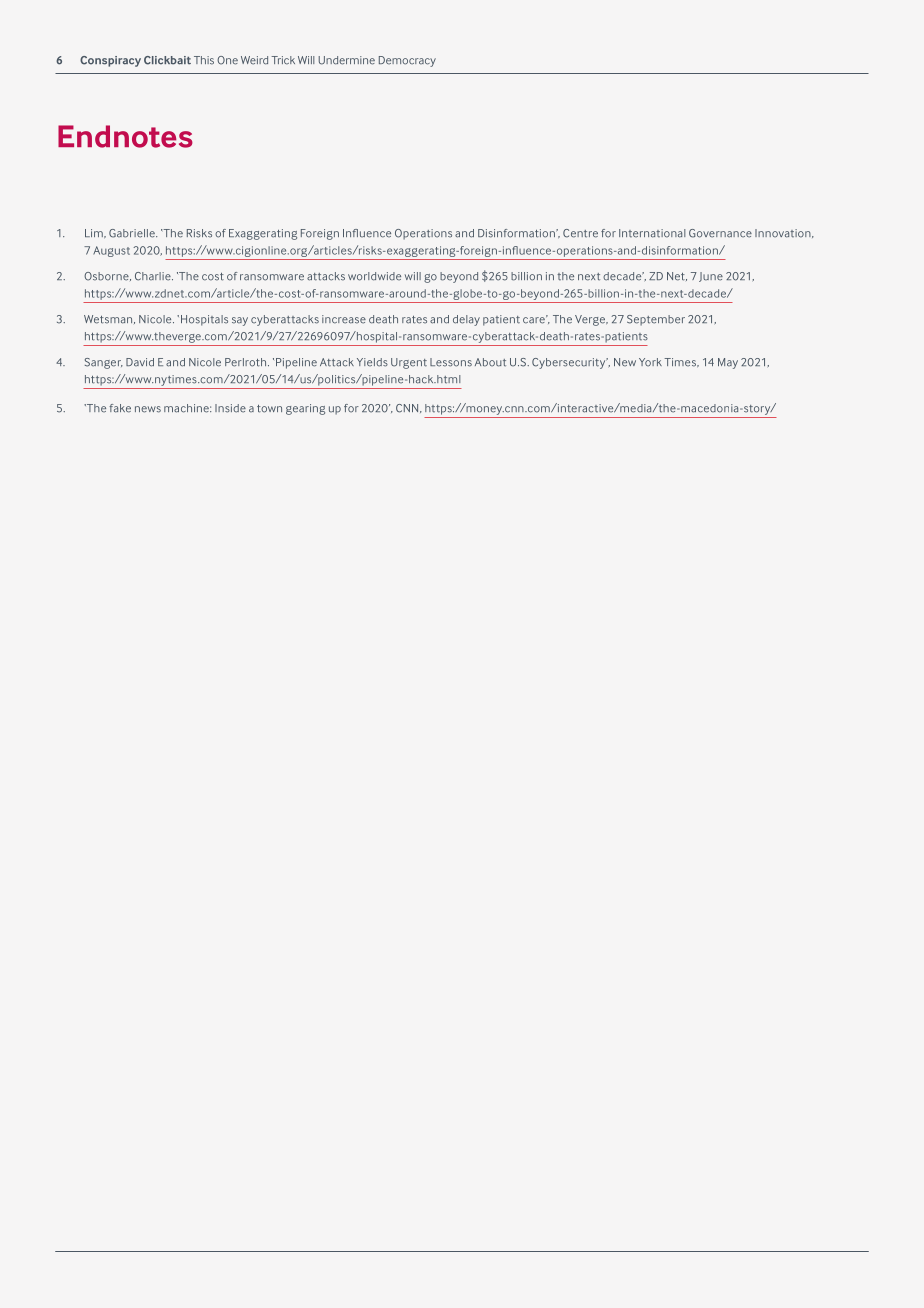  What do you see at coordinates (711, 277) in the screenshot?
I see `June` at bounding box center [711, 277].
